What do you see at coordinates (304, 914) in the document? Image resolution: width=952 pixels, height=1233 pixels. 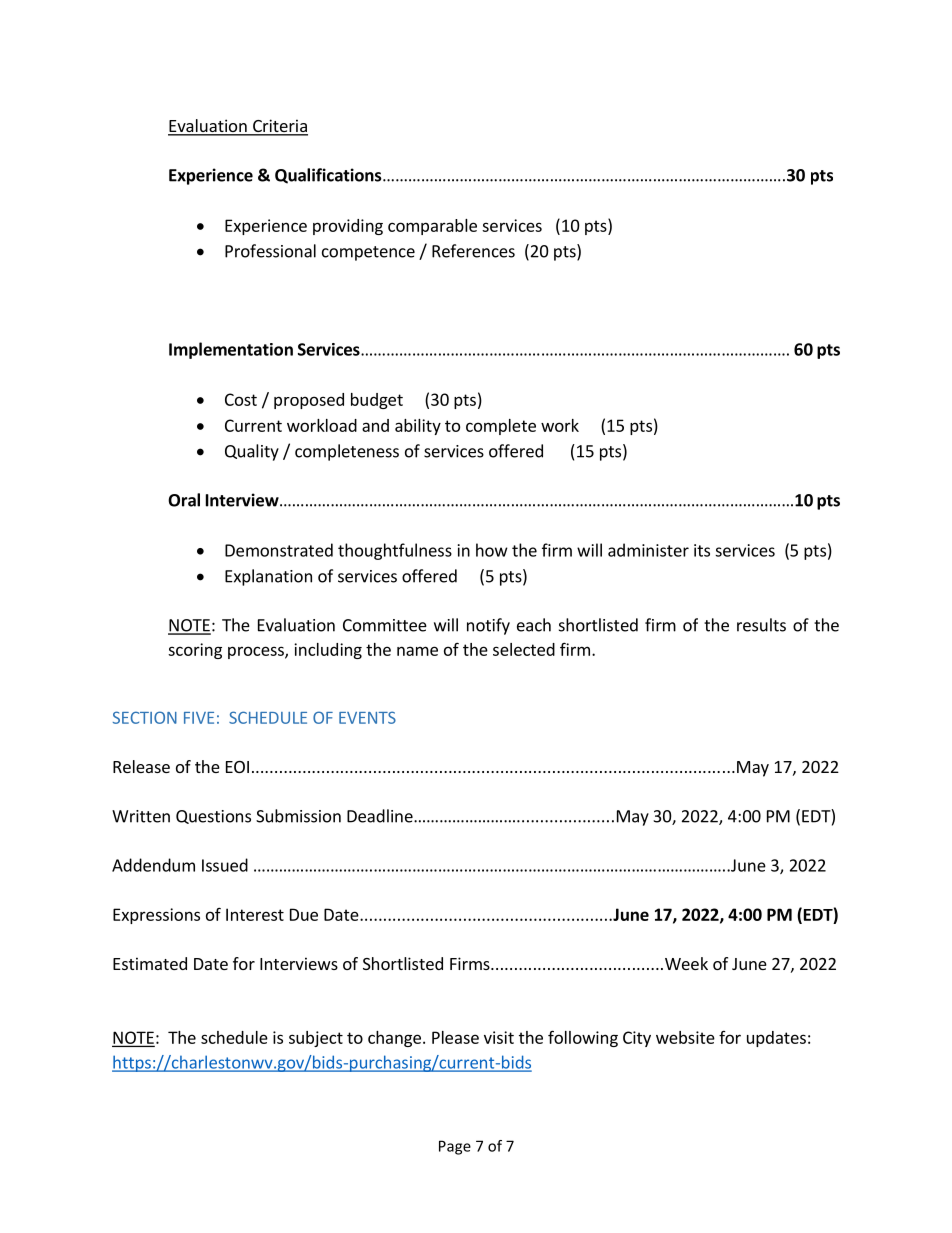 I see `Due` at bounding box center [304, 914].
